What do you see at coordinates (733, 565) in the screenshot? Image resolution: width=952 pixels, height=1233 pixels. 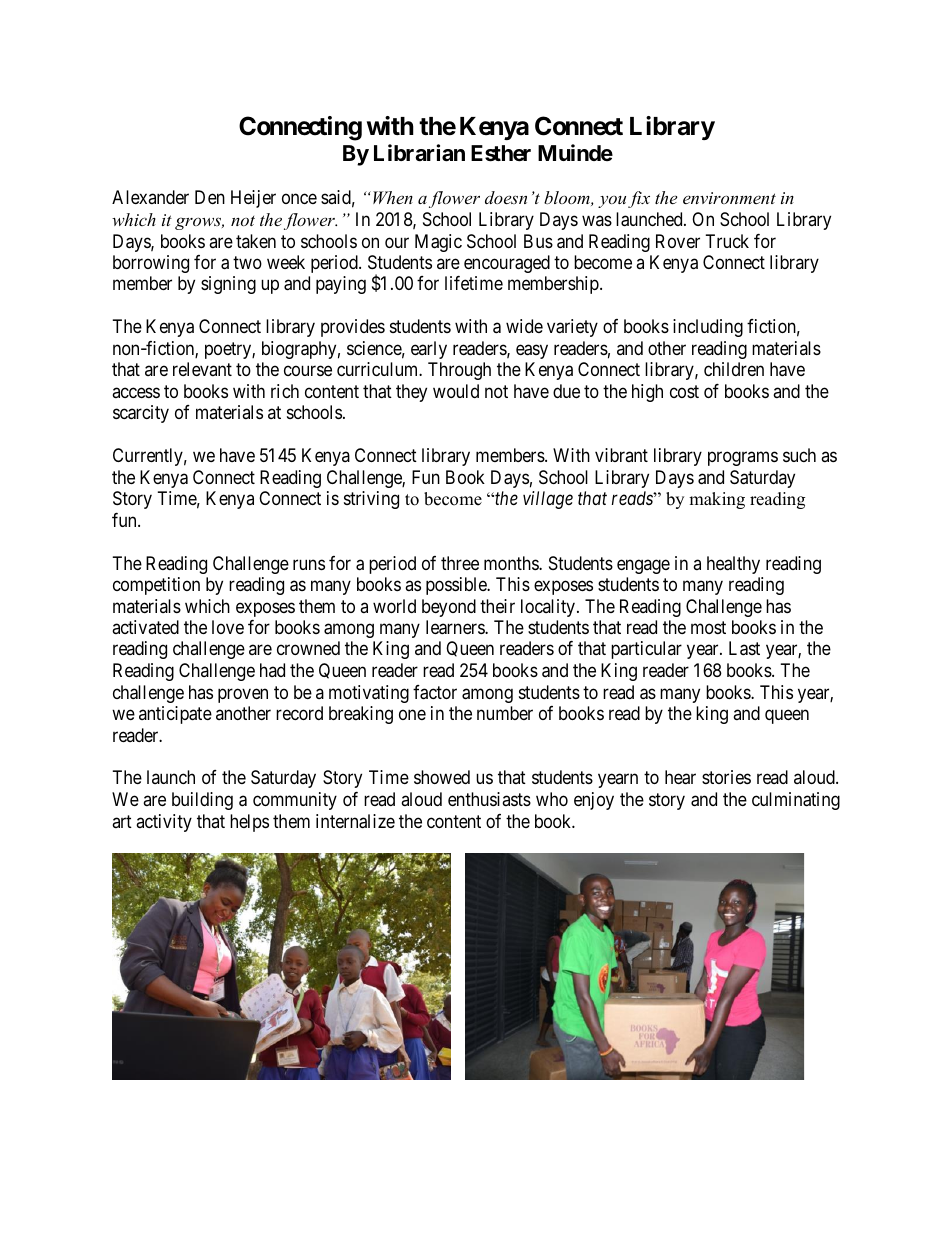 I see `healthy` at bounding box center [733, 565].
